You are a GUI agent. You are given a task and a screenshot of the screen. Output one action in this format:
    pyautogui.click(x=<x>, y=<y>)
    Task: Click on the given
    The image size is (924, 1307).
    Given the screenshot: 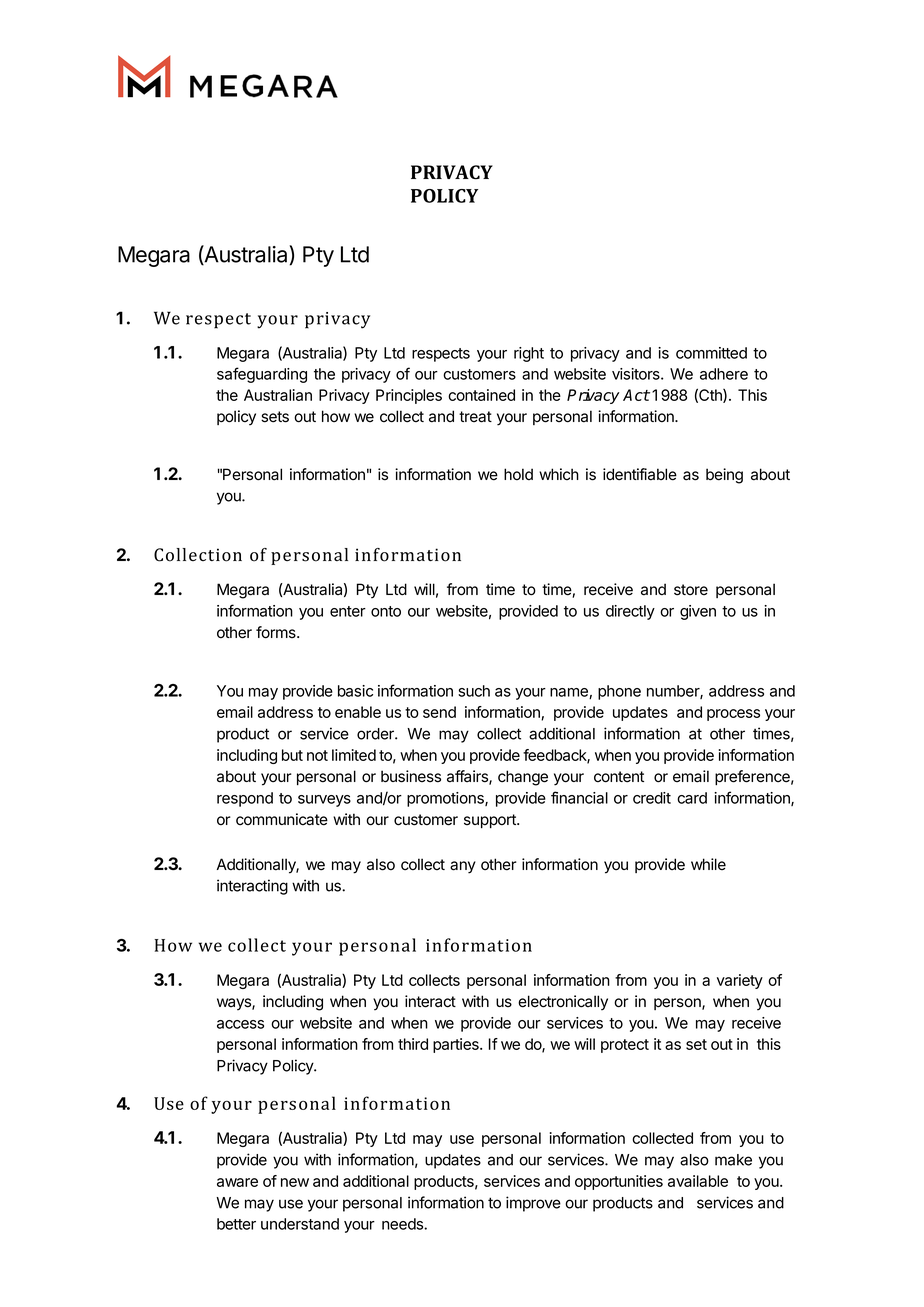 What is the action you would take?
    pyautogui.click(x=698, y=612)
